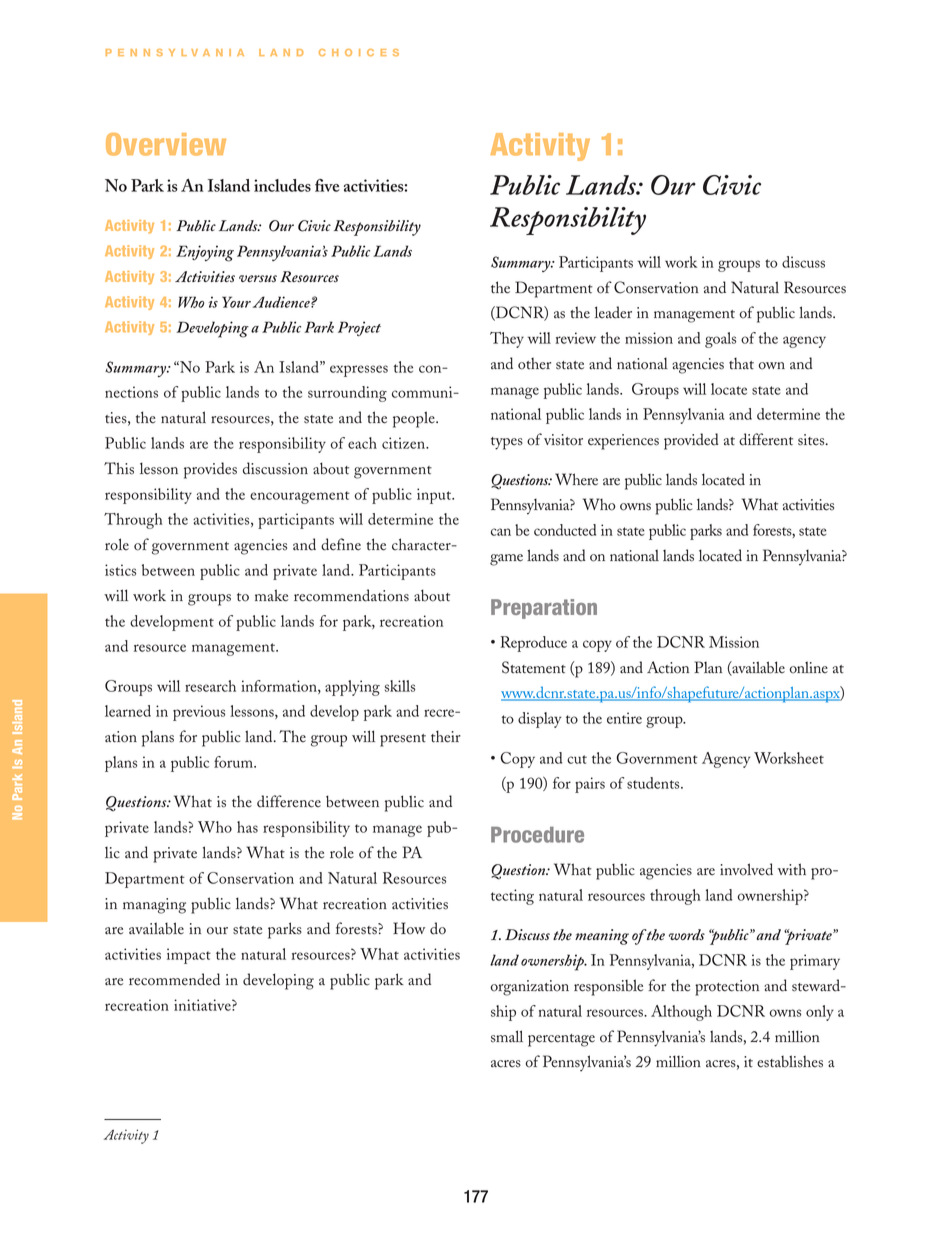 This image has height=1238, width=952. I want to click on goals, so click(720, 340).
